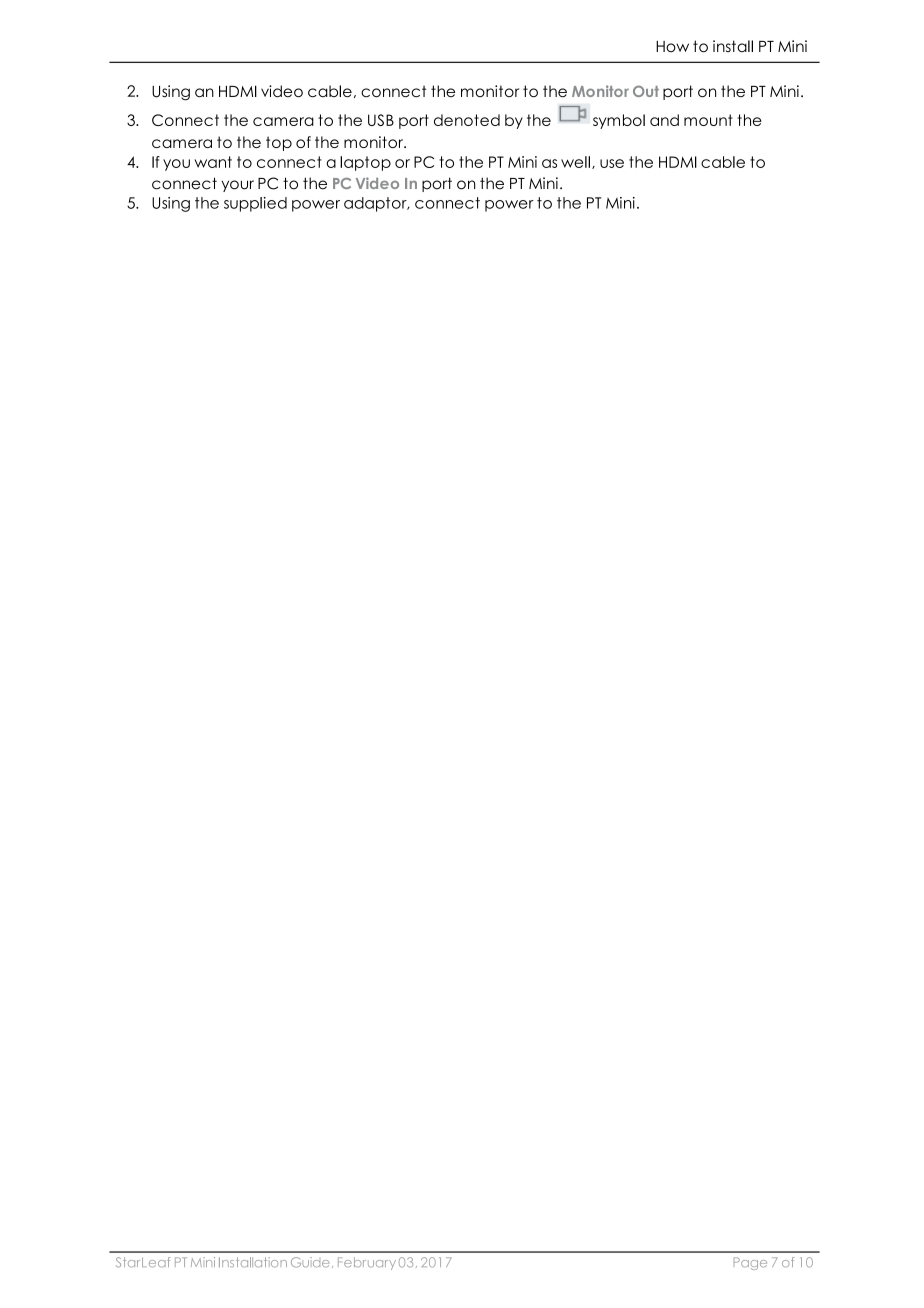 The height and width of the screenshot is (1308, 924). Describe the element at coordinates (612, 163) in the screenshot. I see `use` at that location.
